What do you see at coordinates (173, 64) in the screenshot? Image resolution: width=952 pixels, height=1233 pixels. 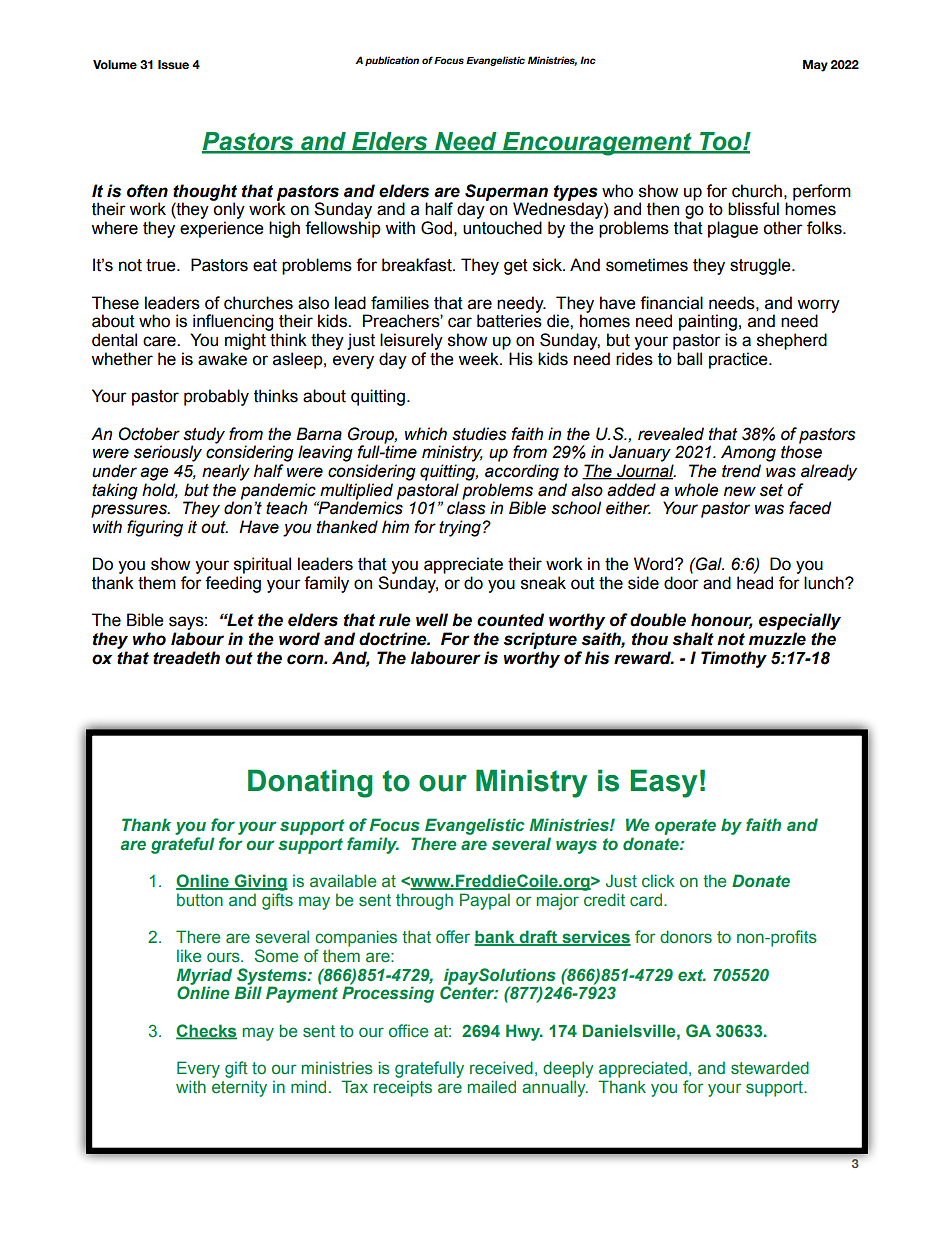 I see `Issue` at bounding box center [173, 64].
